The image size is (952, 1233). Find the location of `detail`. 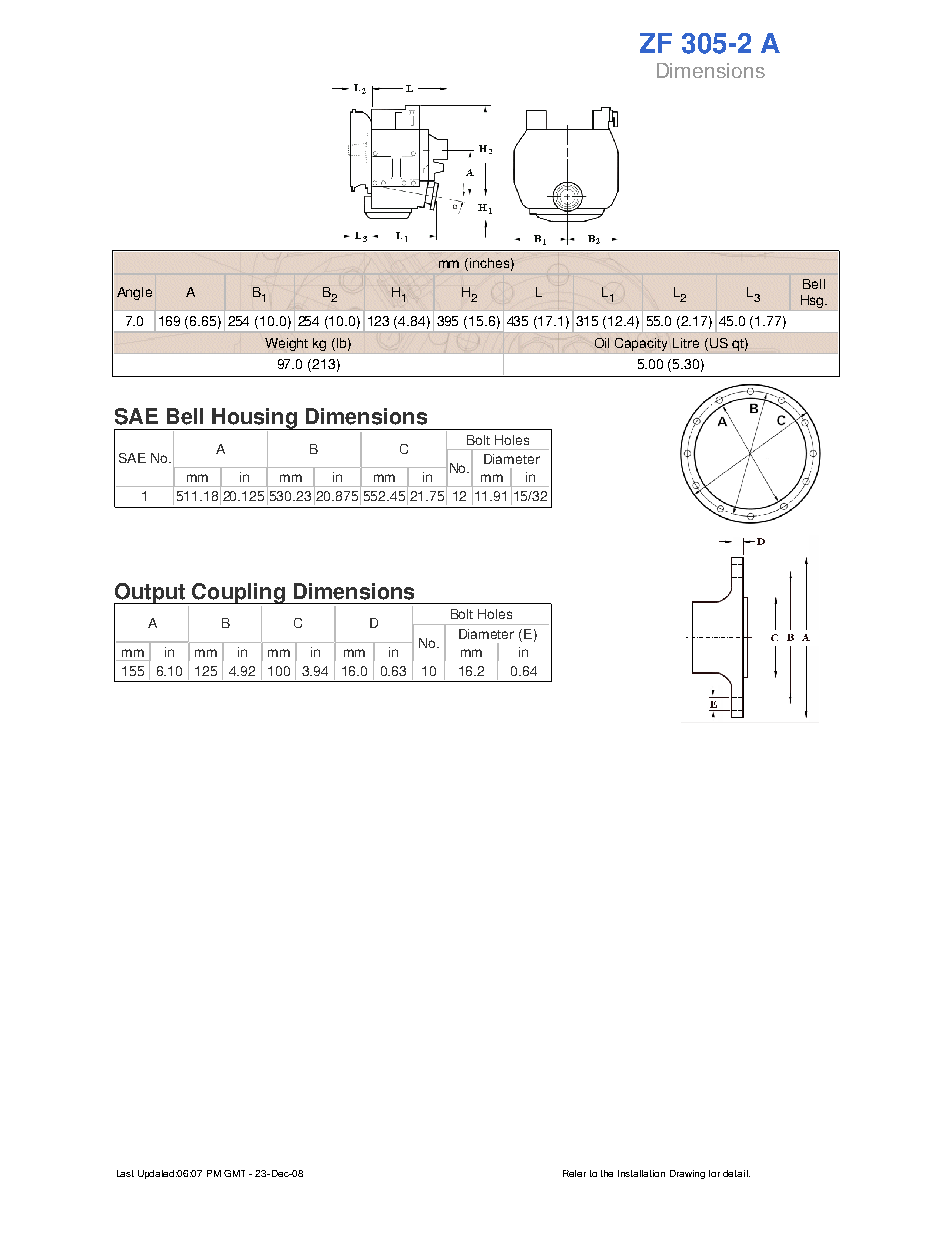

detail is located at coordinates (736, 1173).
